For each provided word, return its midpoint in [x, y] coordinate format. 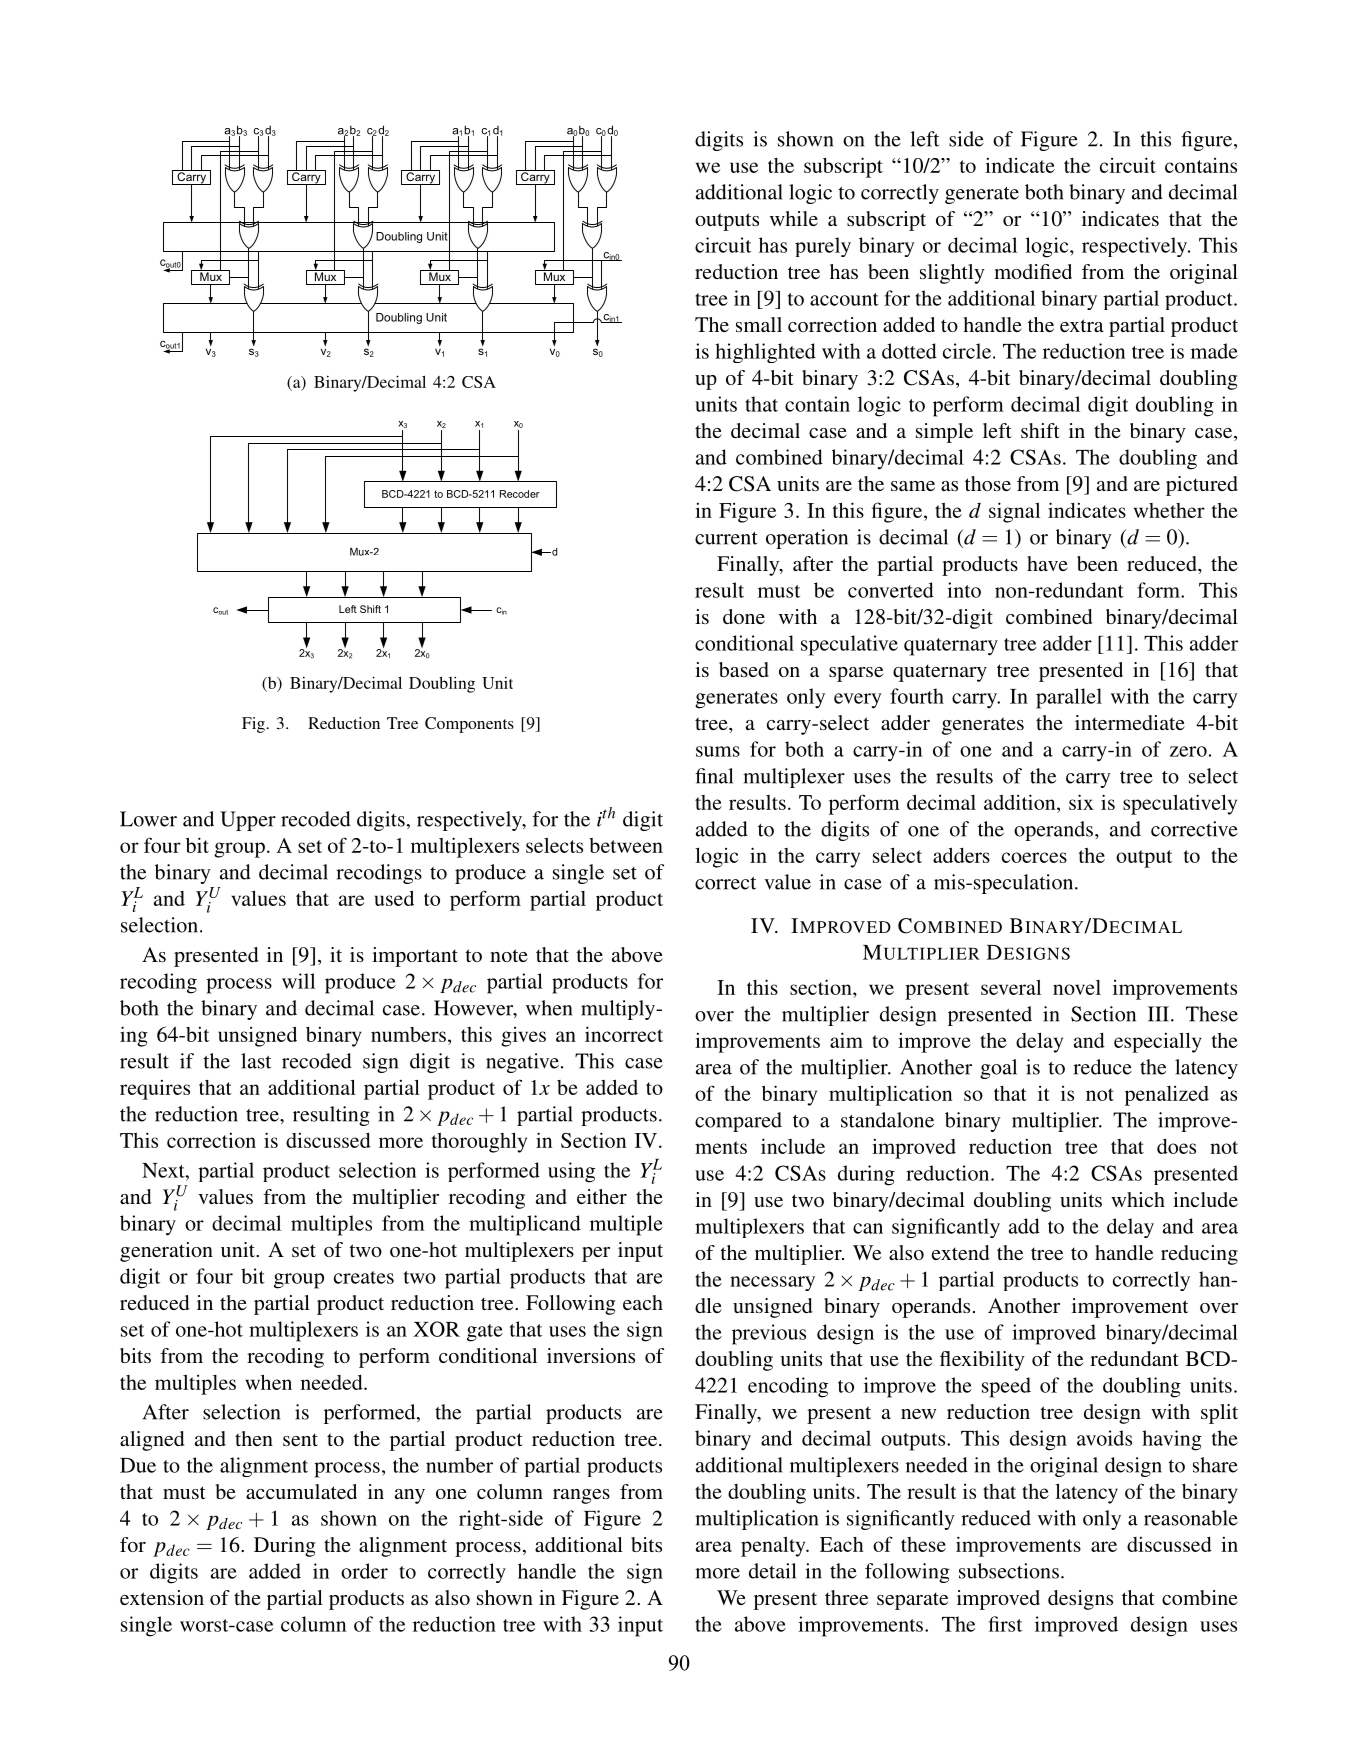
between [626, 845]
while [794, 218]
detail [772, 1571]
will [298, 981]
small [759, 324]
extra [1081, 325]
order [364, 1571]
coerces [1034, 857]
